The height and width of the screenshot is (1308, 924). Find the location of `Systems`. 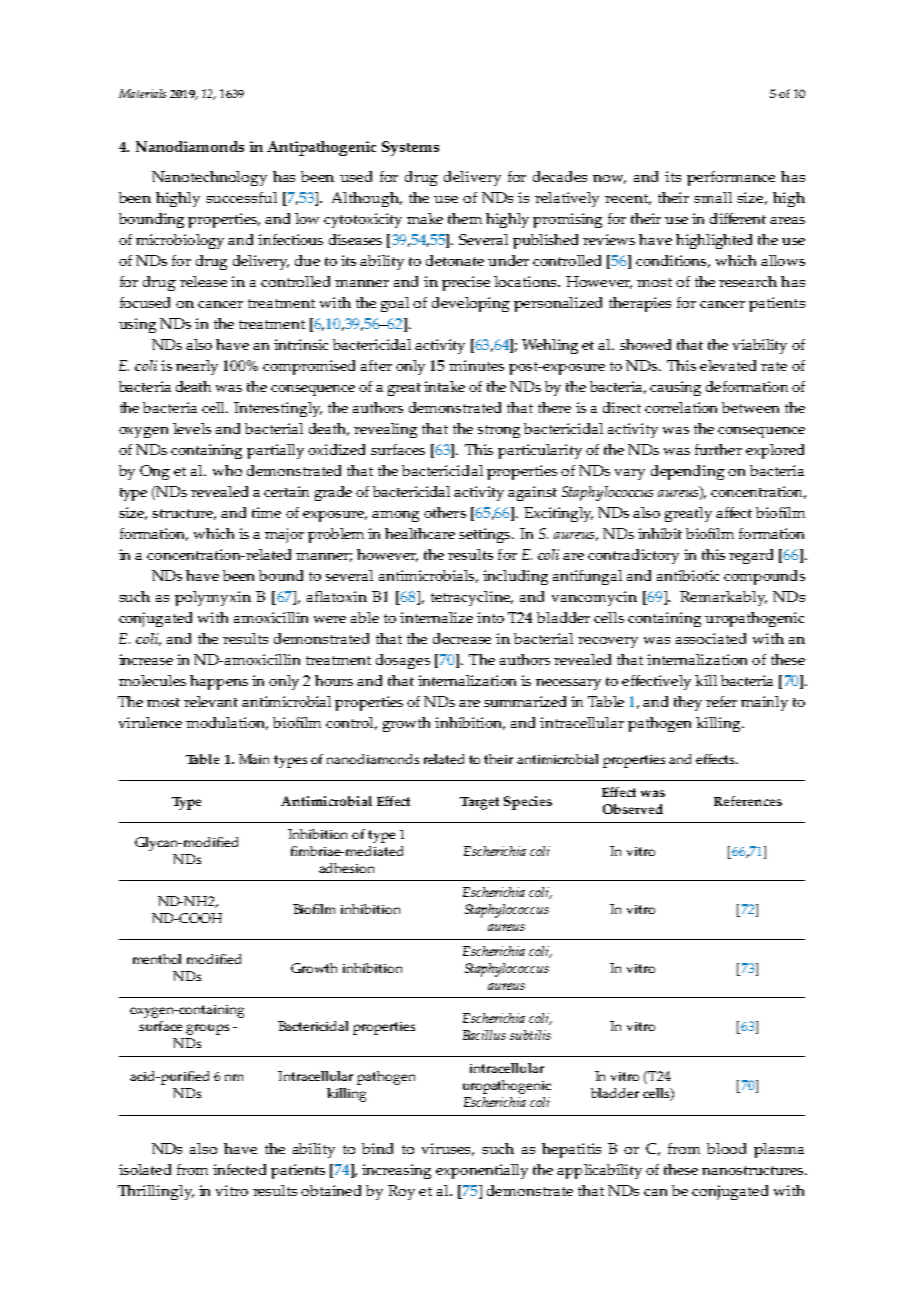

Systems is located at coordinates (410, 148).
